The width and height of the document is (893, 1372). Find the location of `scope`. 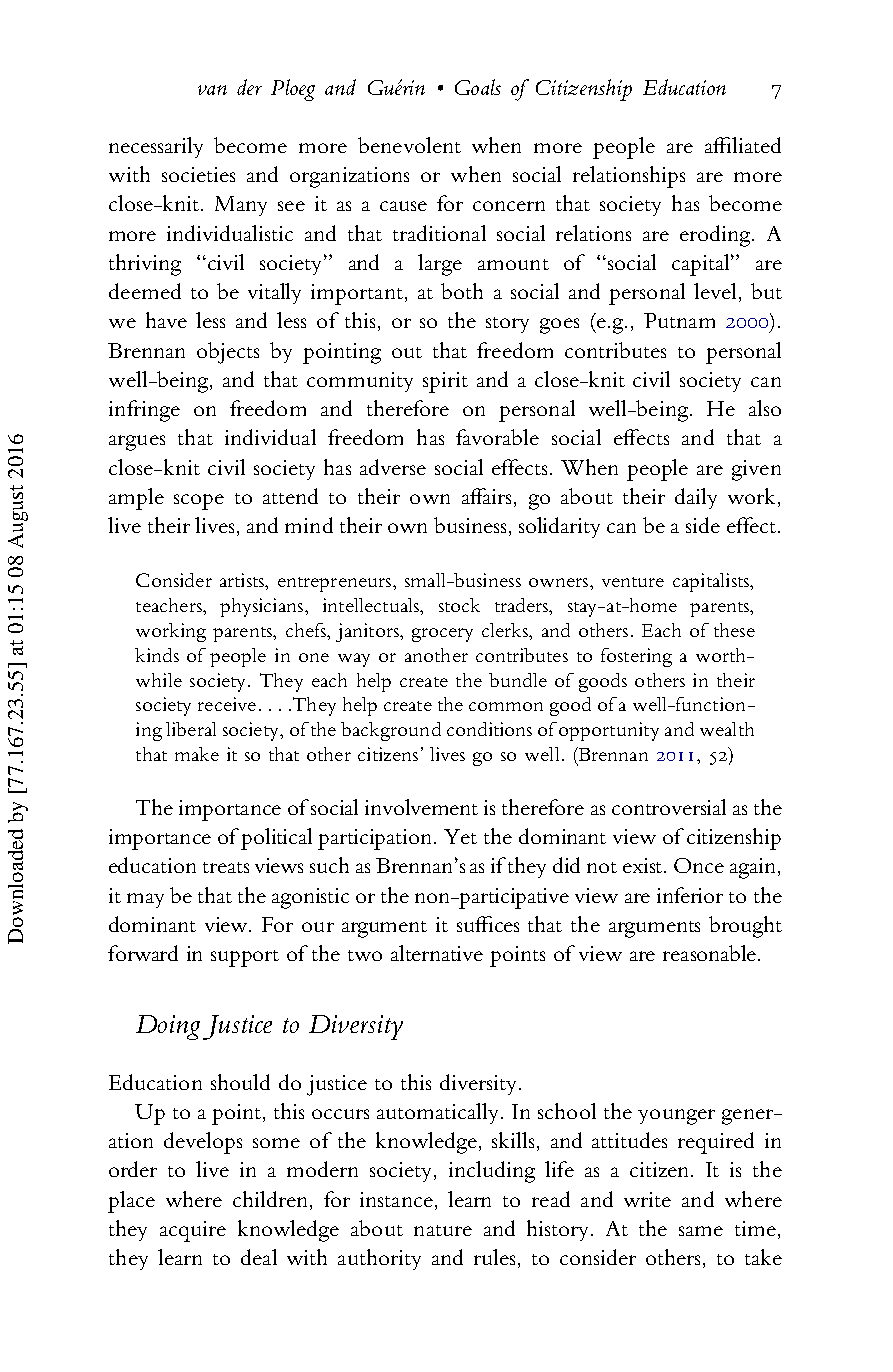

scope is located at coordinates (199, 502).
